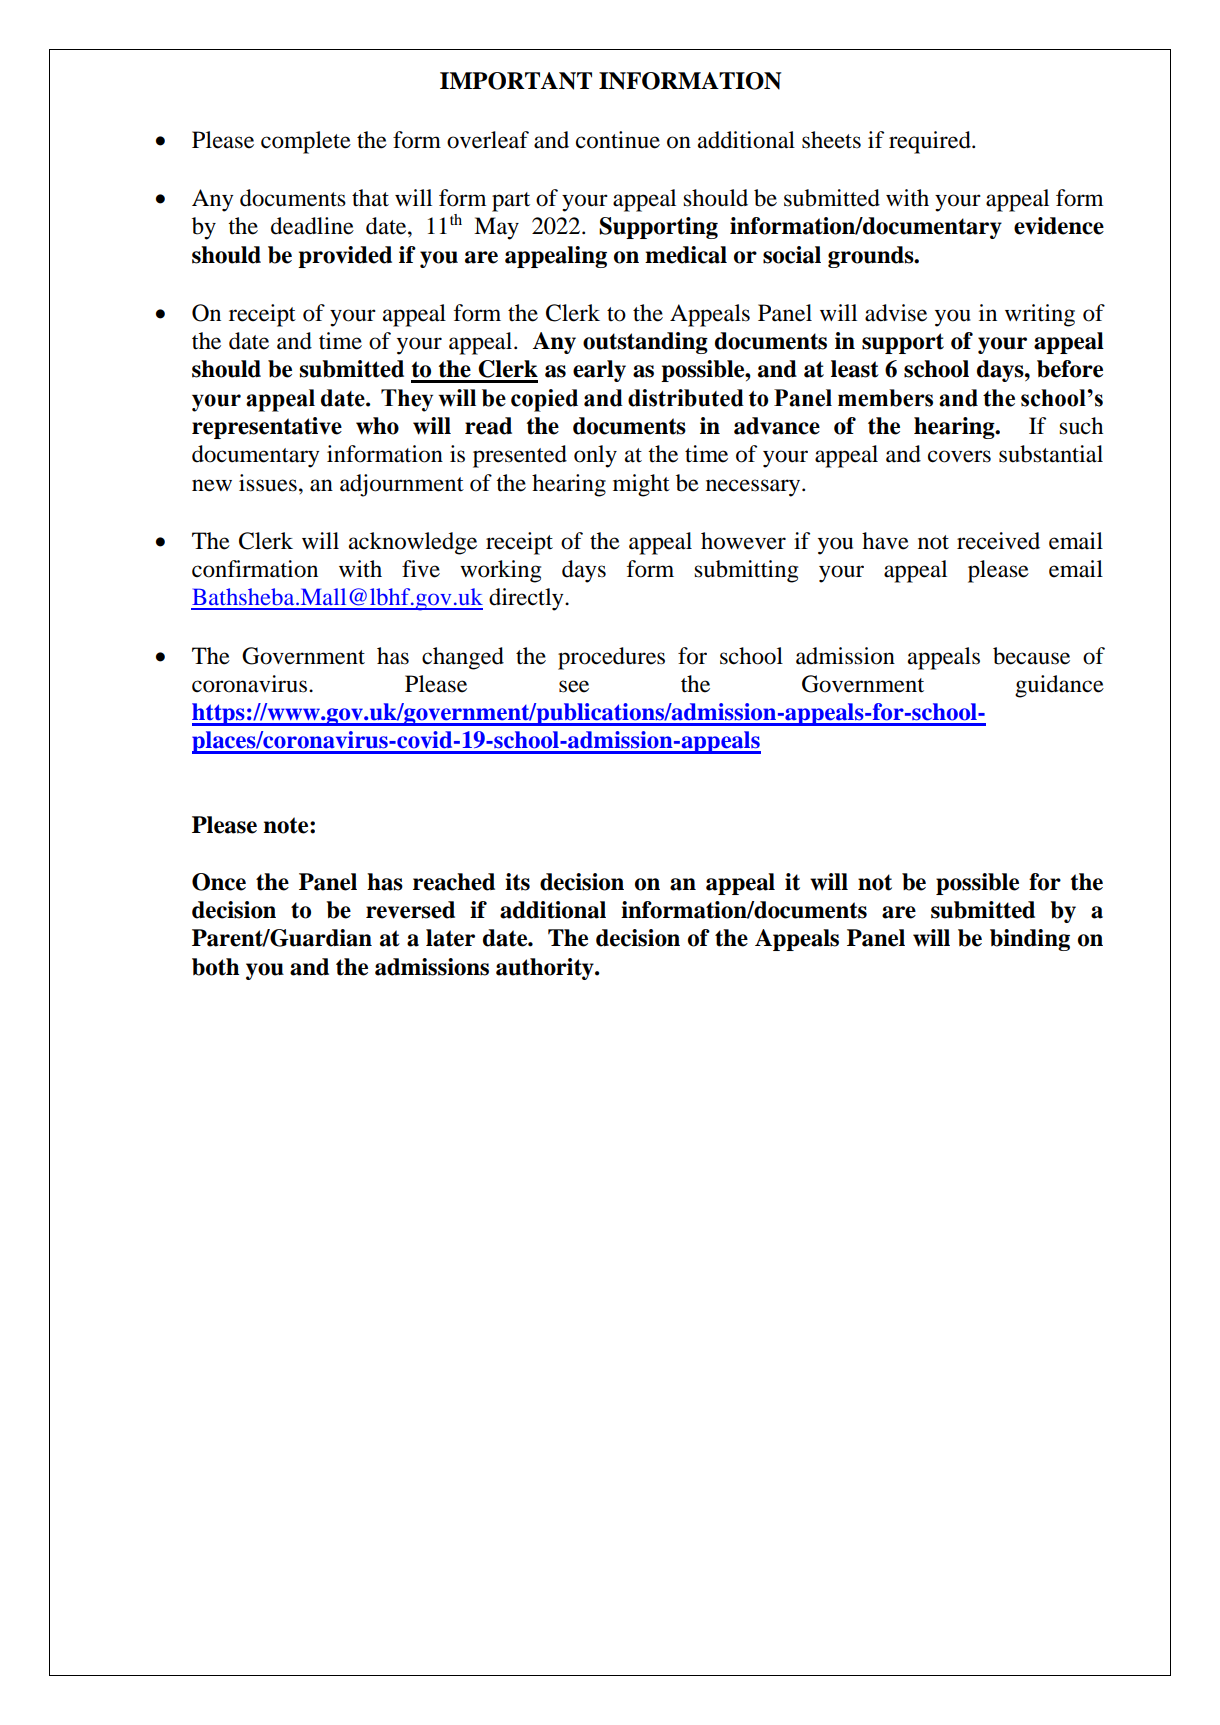  I want to click on required, so click(931, 142).
